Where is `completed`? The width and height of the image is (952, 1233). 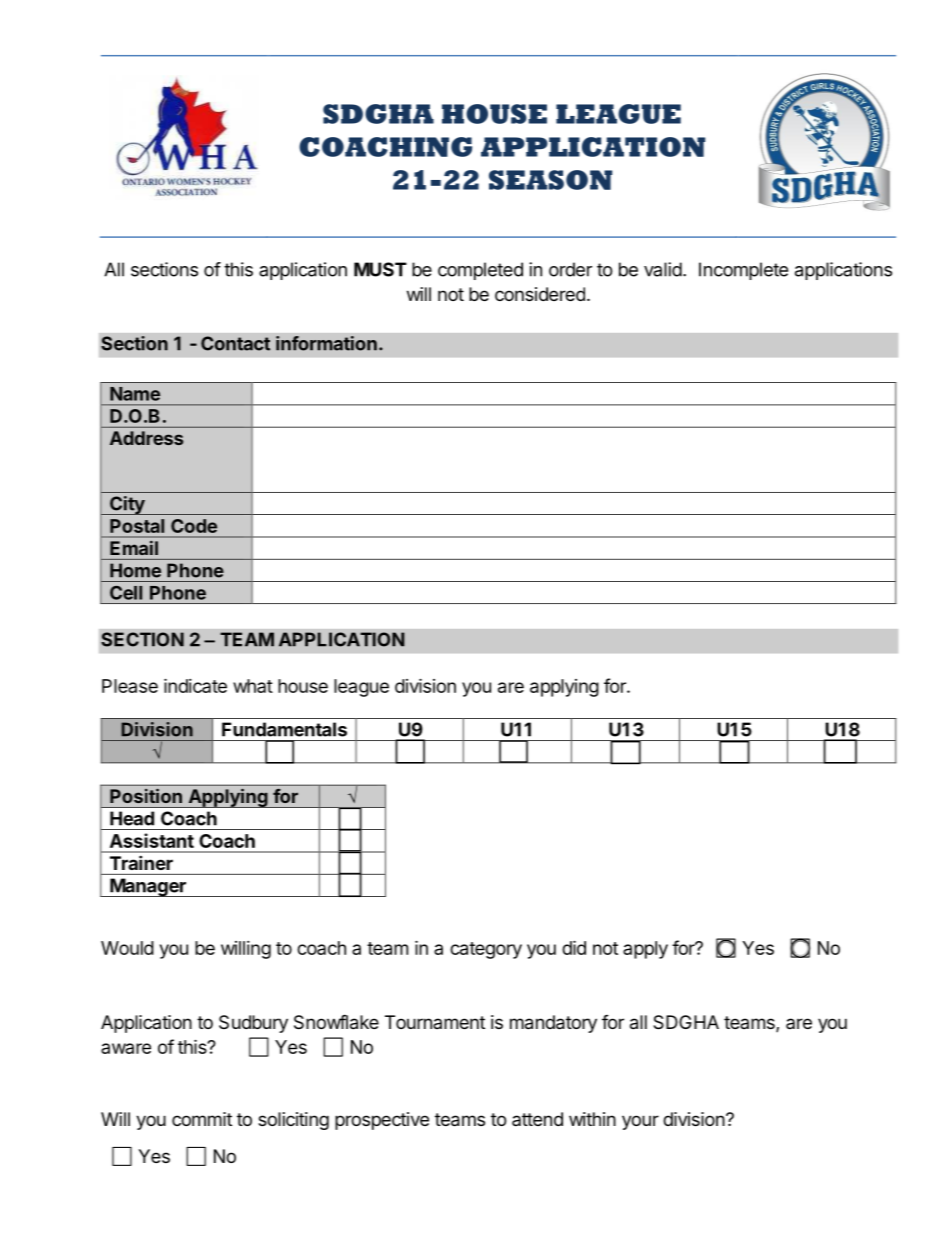
completed is located at coordinates (480, 271).
